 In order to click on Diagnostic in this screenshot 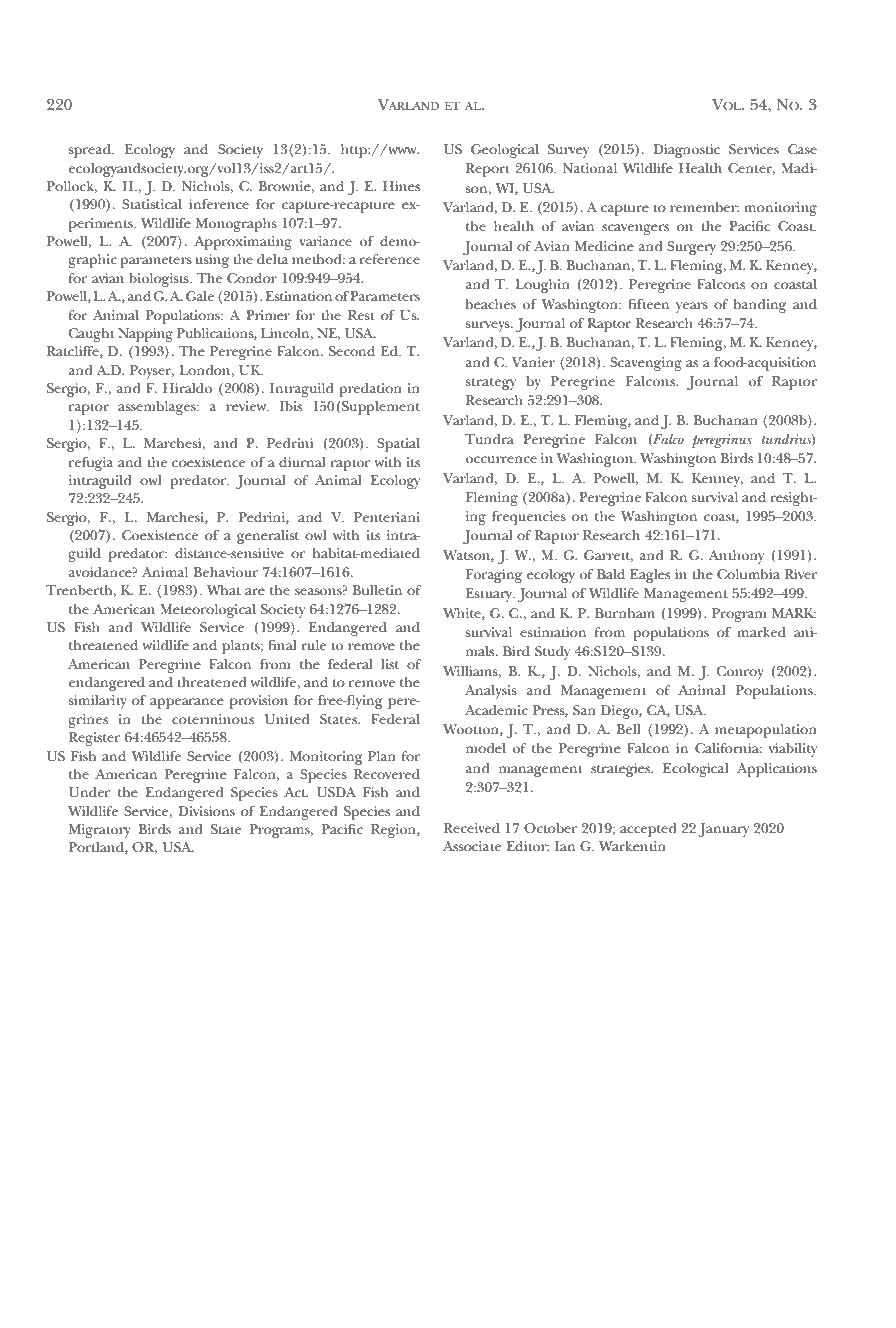, I will do `click(686, 151)`.
